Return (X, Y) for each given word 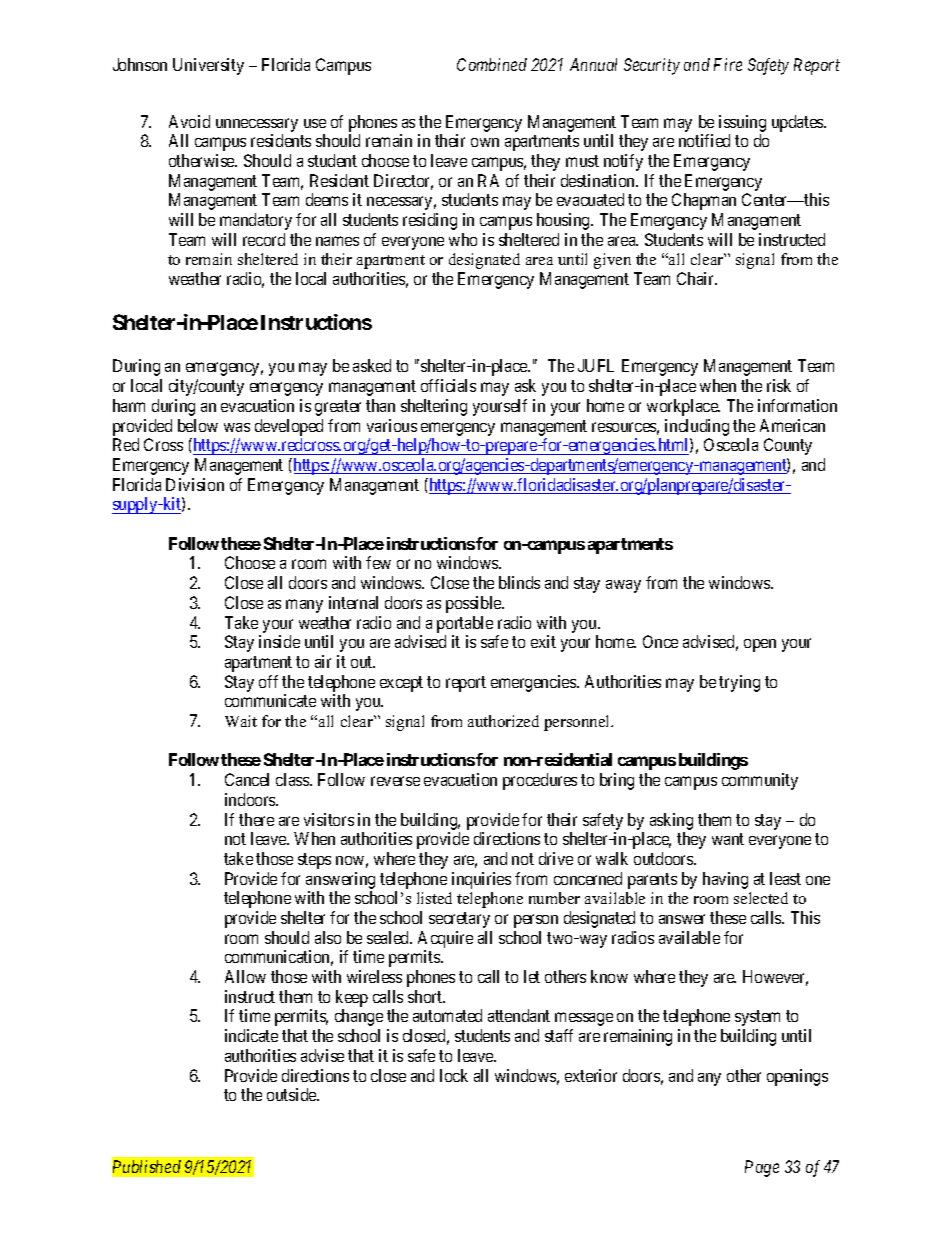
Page (762, 1168)
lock (454, 1075)
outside (292, 1094)
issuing (742, 123)
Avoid (189, 121)
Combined (492, 64)
